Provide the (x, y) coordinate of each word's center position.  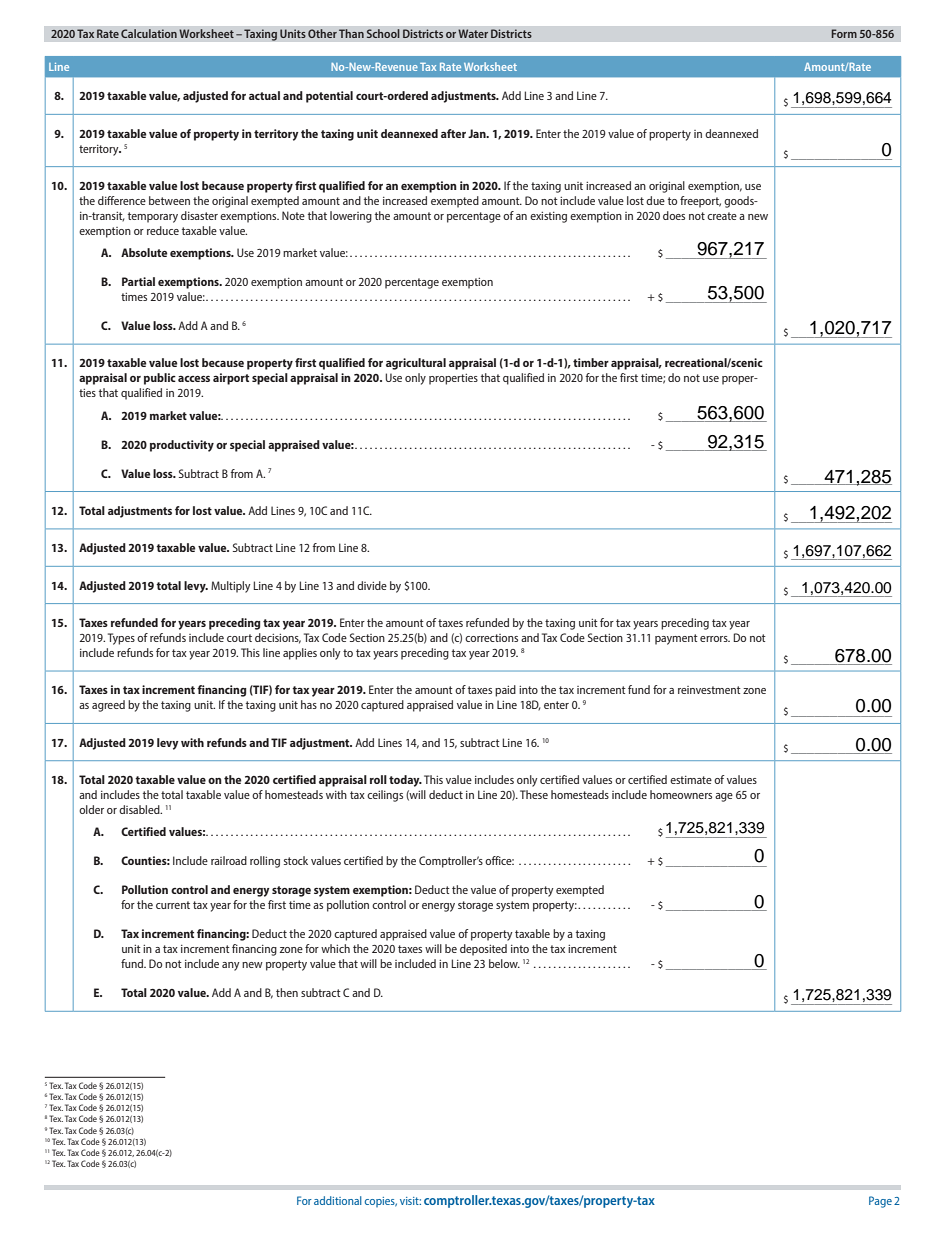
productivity (182, 446)
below (504, 963)
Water (473, 33)
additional (338, 1200)
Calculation (149, 33)
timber (591, 362)
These (534, 794)
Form (844, 33)
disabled (140, 809)
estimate (691, 780)
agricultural (416, 364)
